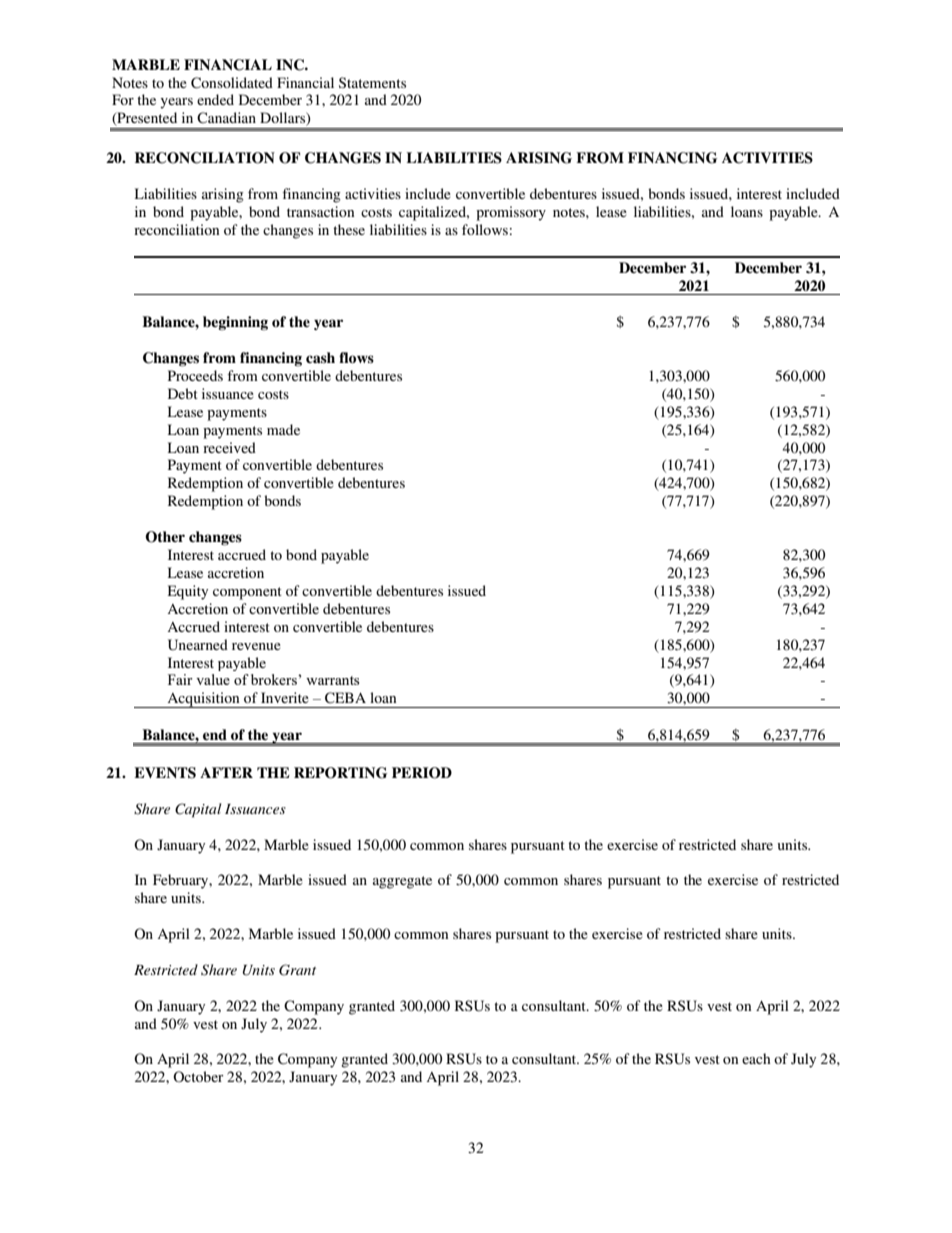  Describe the element at coordinates (188, 592) in the screenshot. I see `Equity` at that location.
